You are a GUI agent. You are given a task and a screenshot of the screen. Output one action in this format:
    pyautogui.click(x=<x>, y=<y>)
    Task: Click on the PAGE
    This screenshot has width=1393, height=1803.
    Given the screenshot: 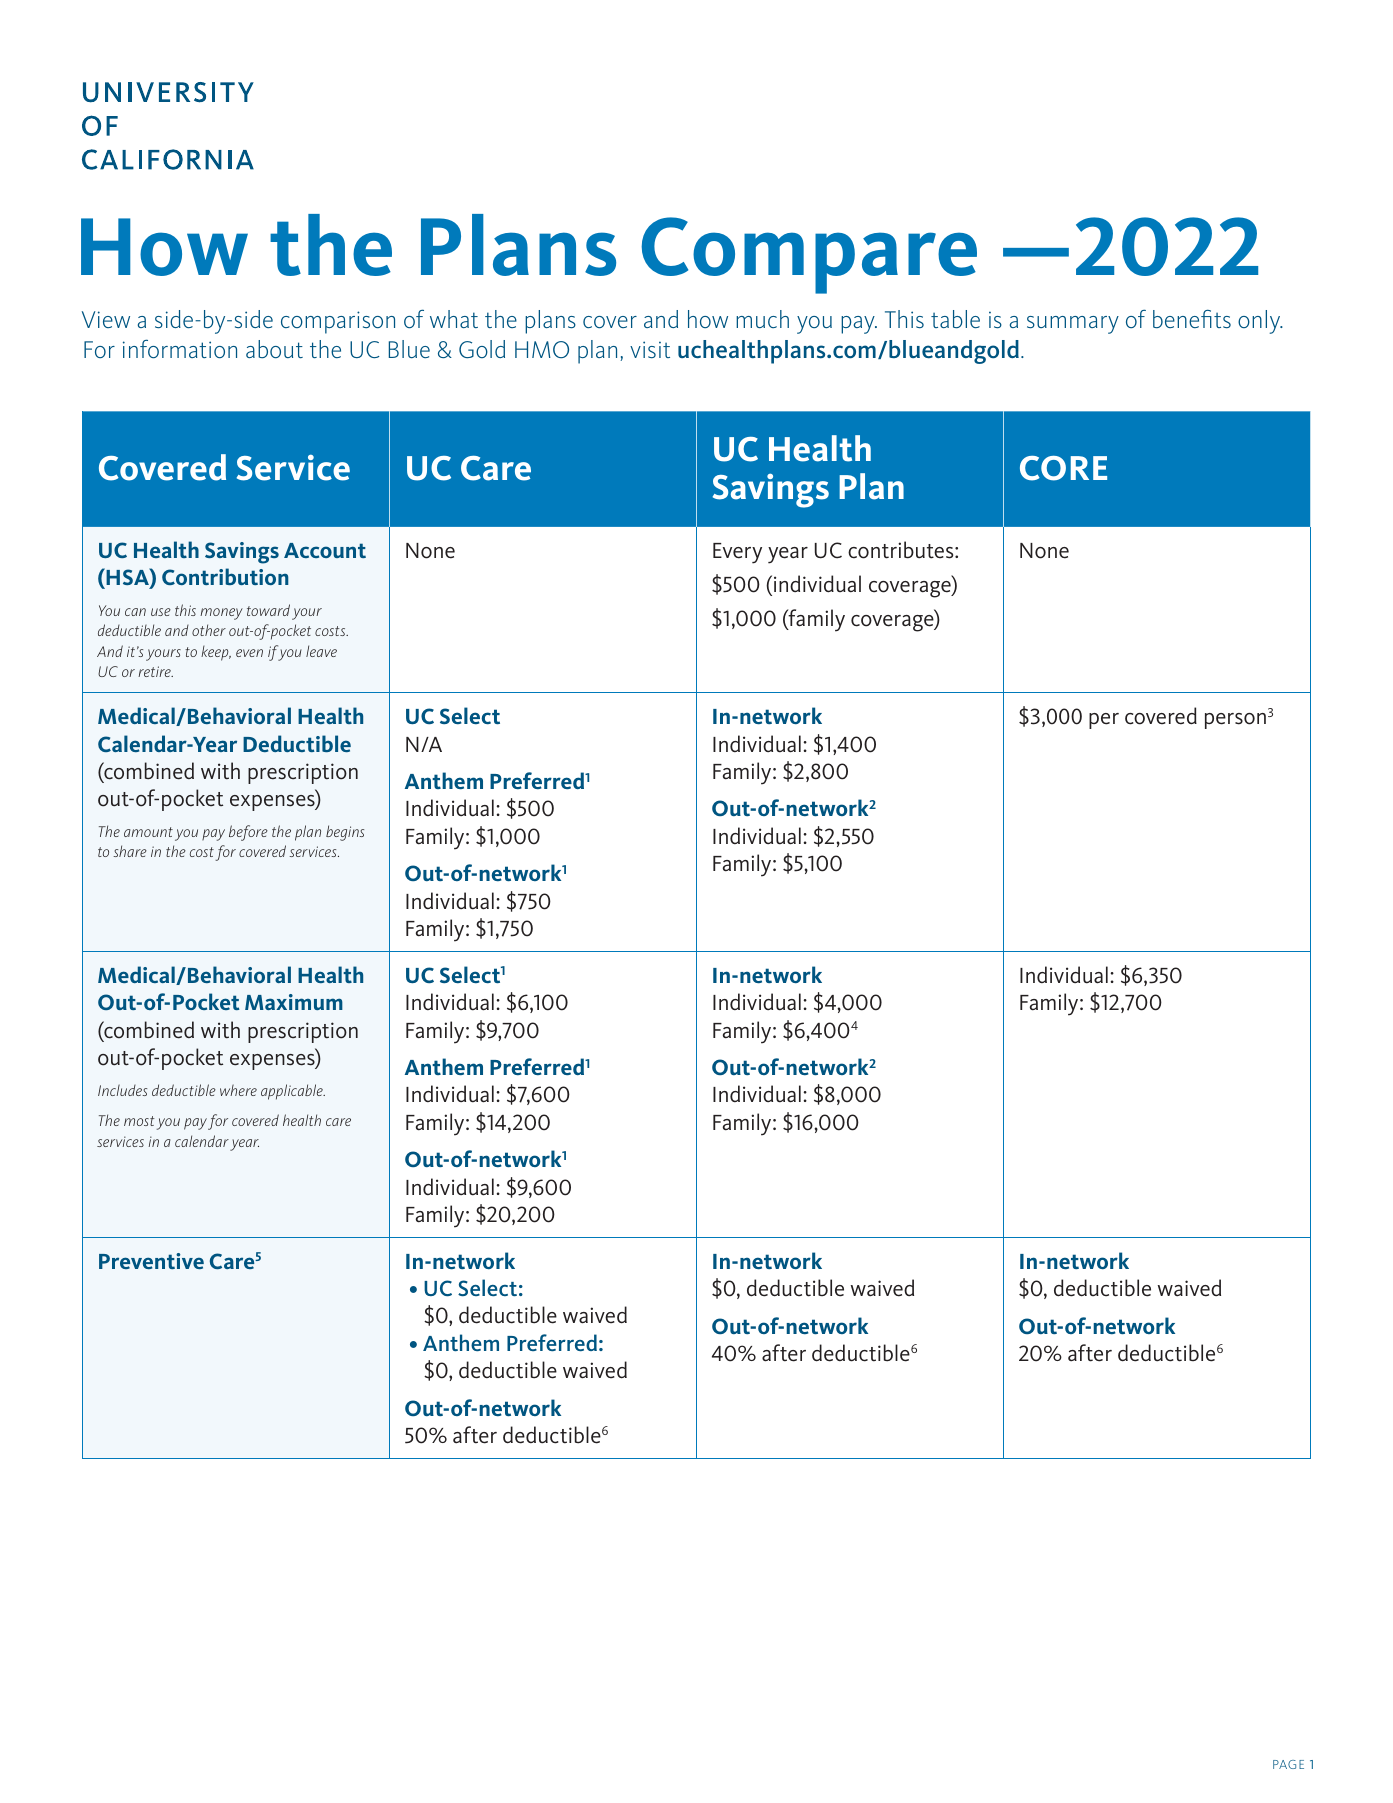 What is the action you would take?
    pyautogui.click(x=1288, y=1764)
